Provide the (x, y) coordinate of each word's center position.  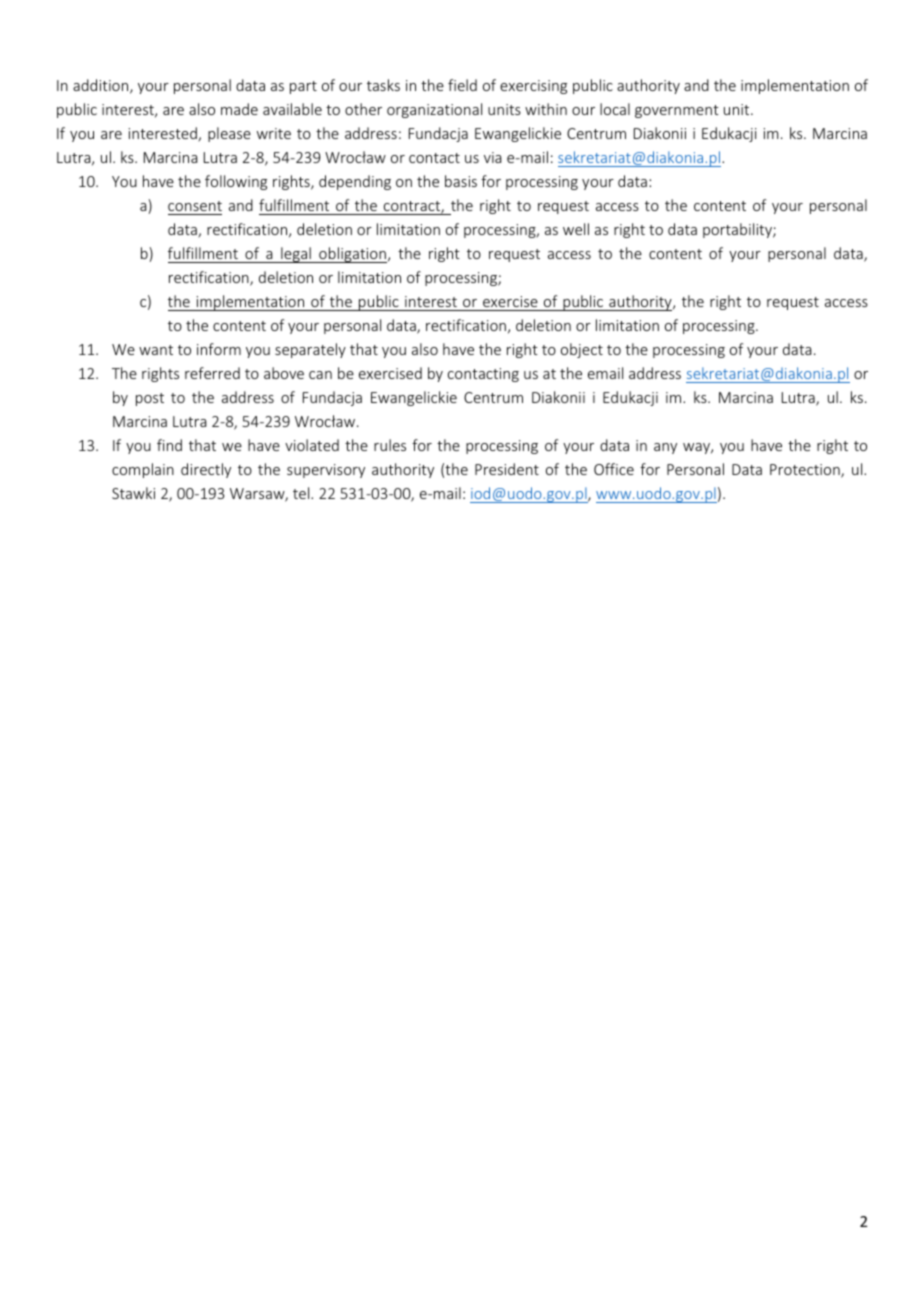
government (677, 111)
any (665, 448)
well (576, 229)
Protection (806, 471)
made (239, 109)
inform (219, 349)
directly (206, 470)
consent (195, 206)
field (462, 85)
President (507, 469)
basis (461, 181)
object (582, 350)
